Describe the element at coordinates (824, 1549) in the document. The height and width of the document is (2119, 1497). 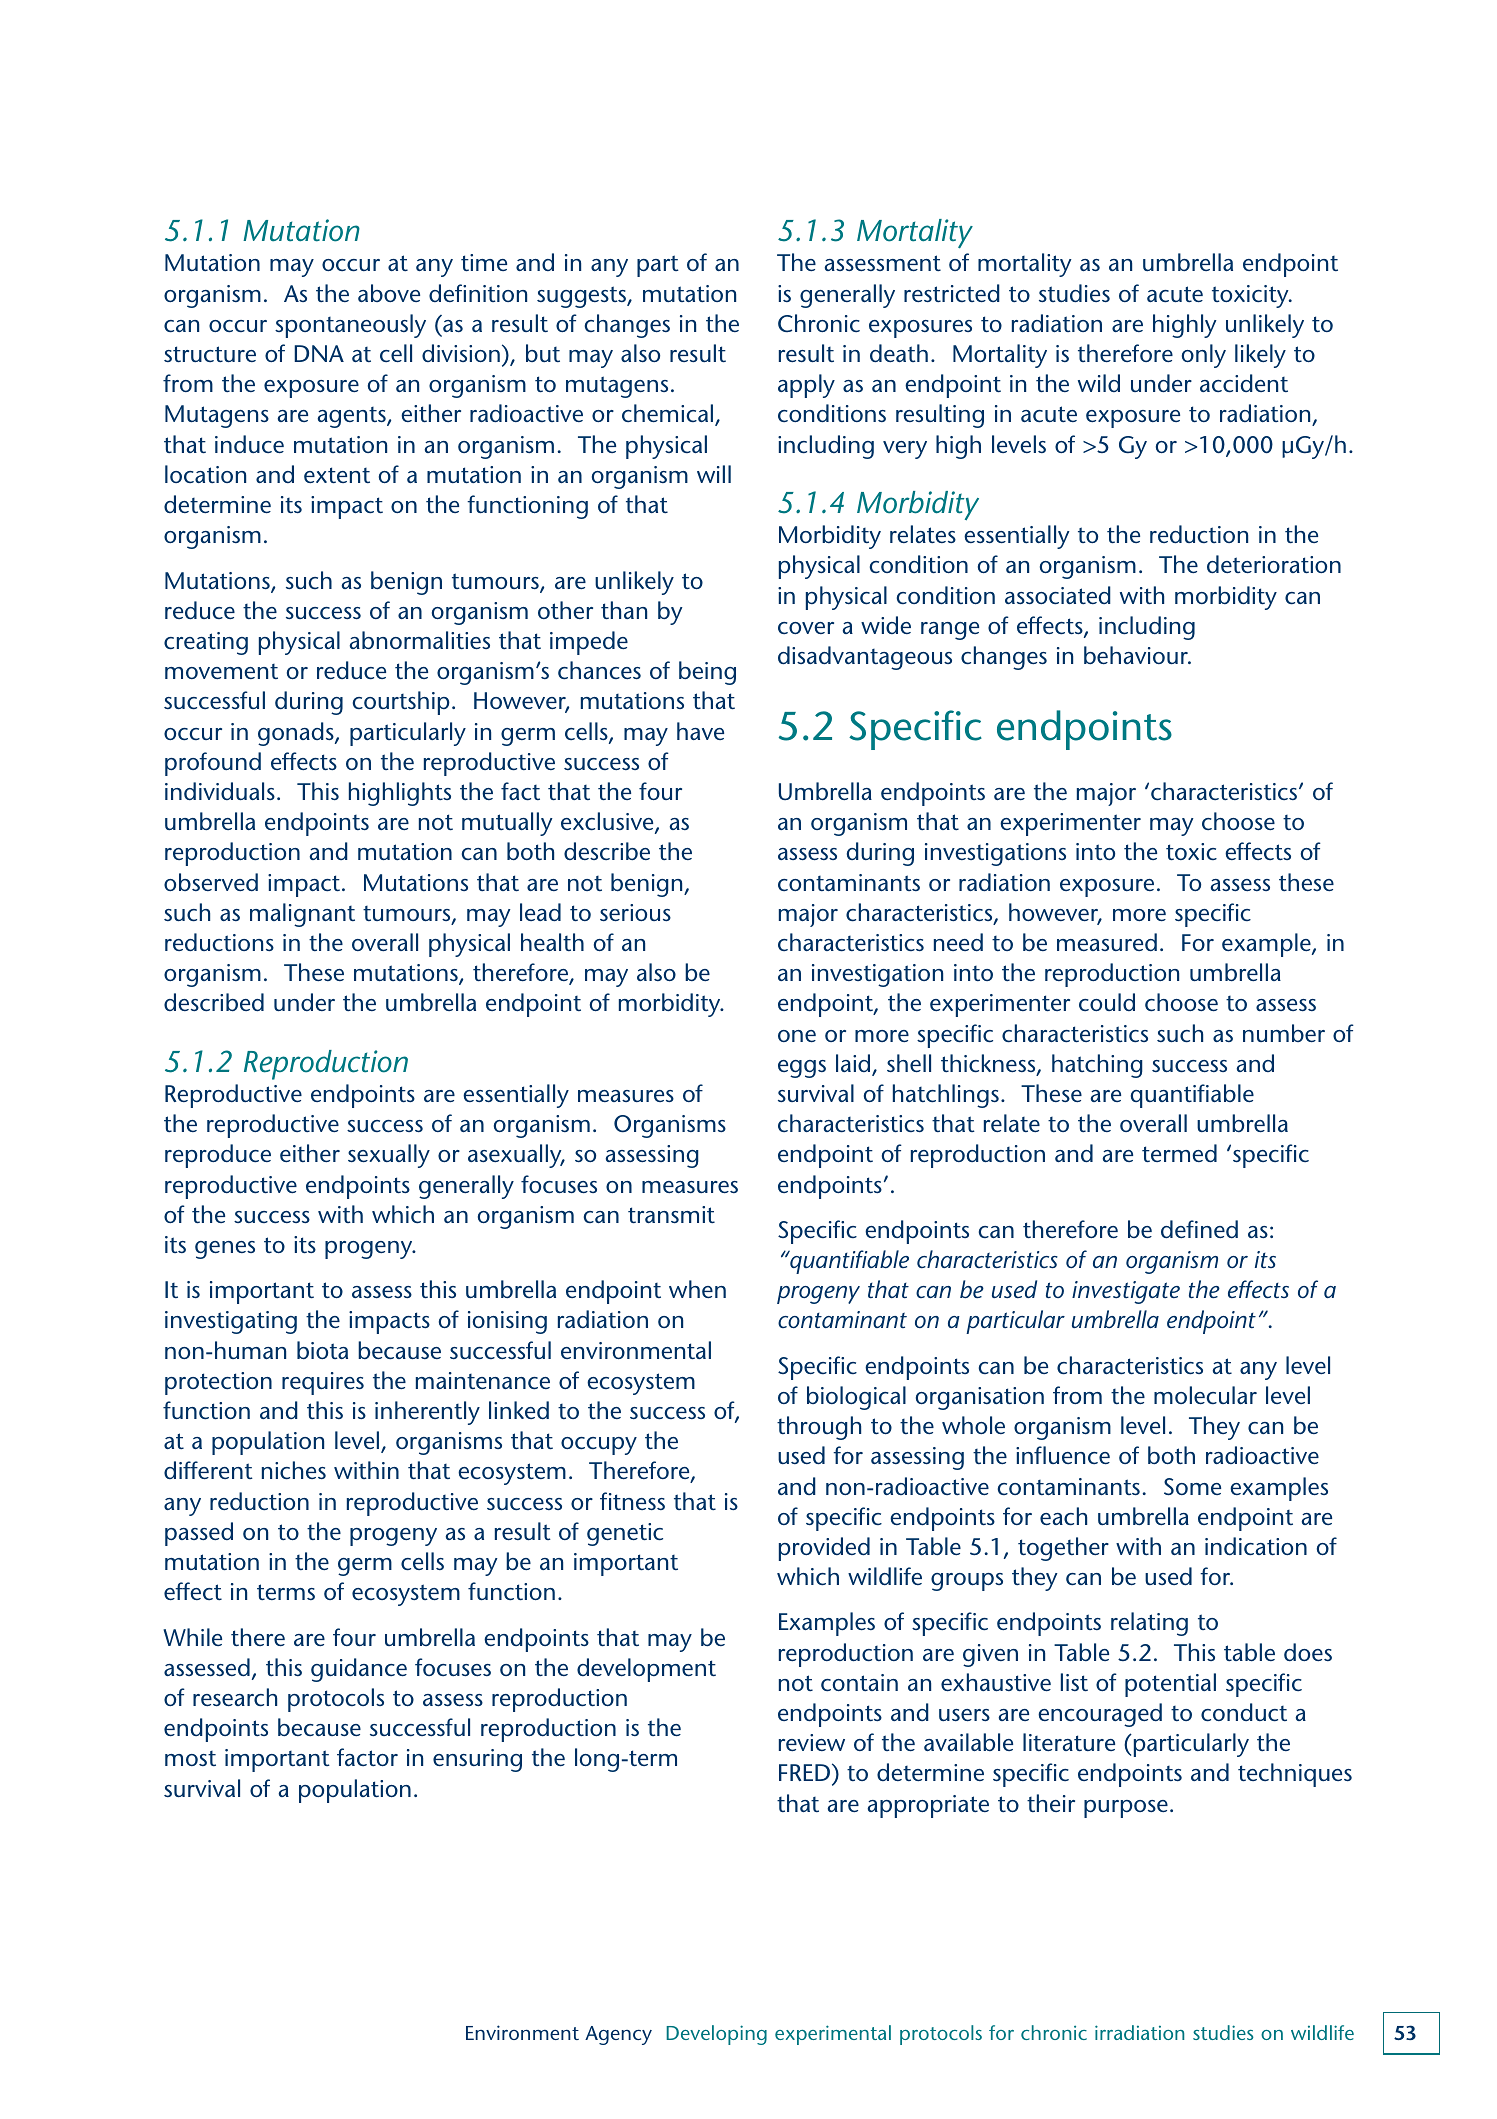
I see `provided` at that location.
